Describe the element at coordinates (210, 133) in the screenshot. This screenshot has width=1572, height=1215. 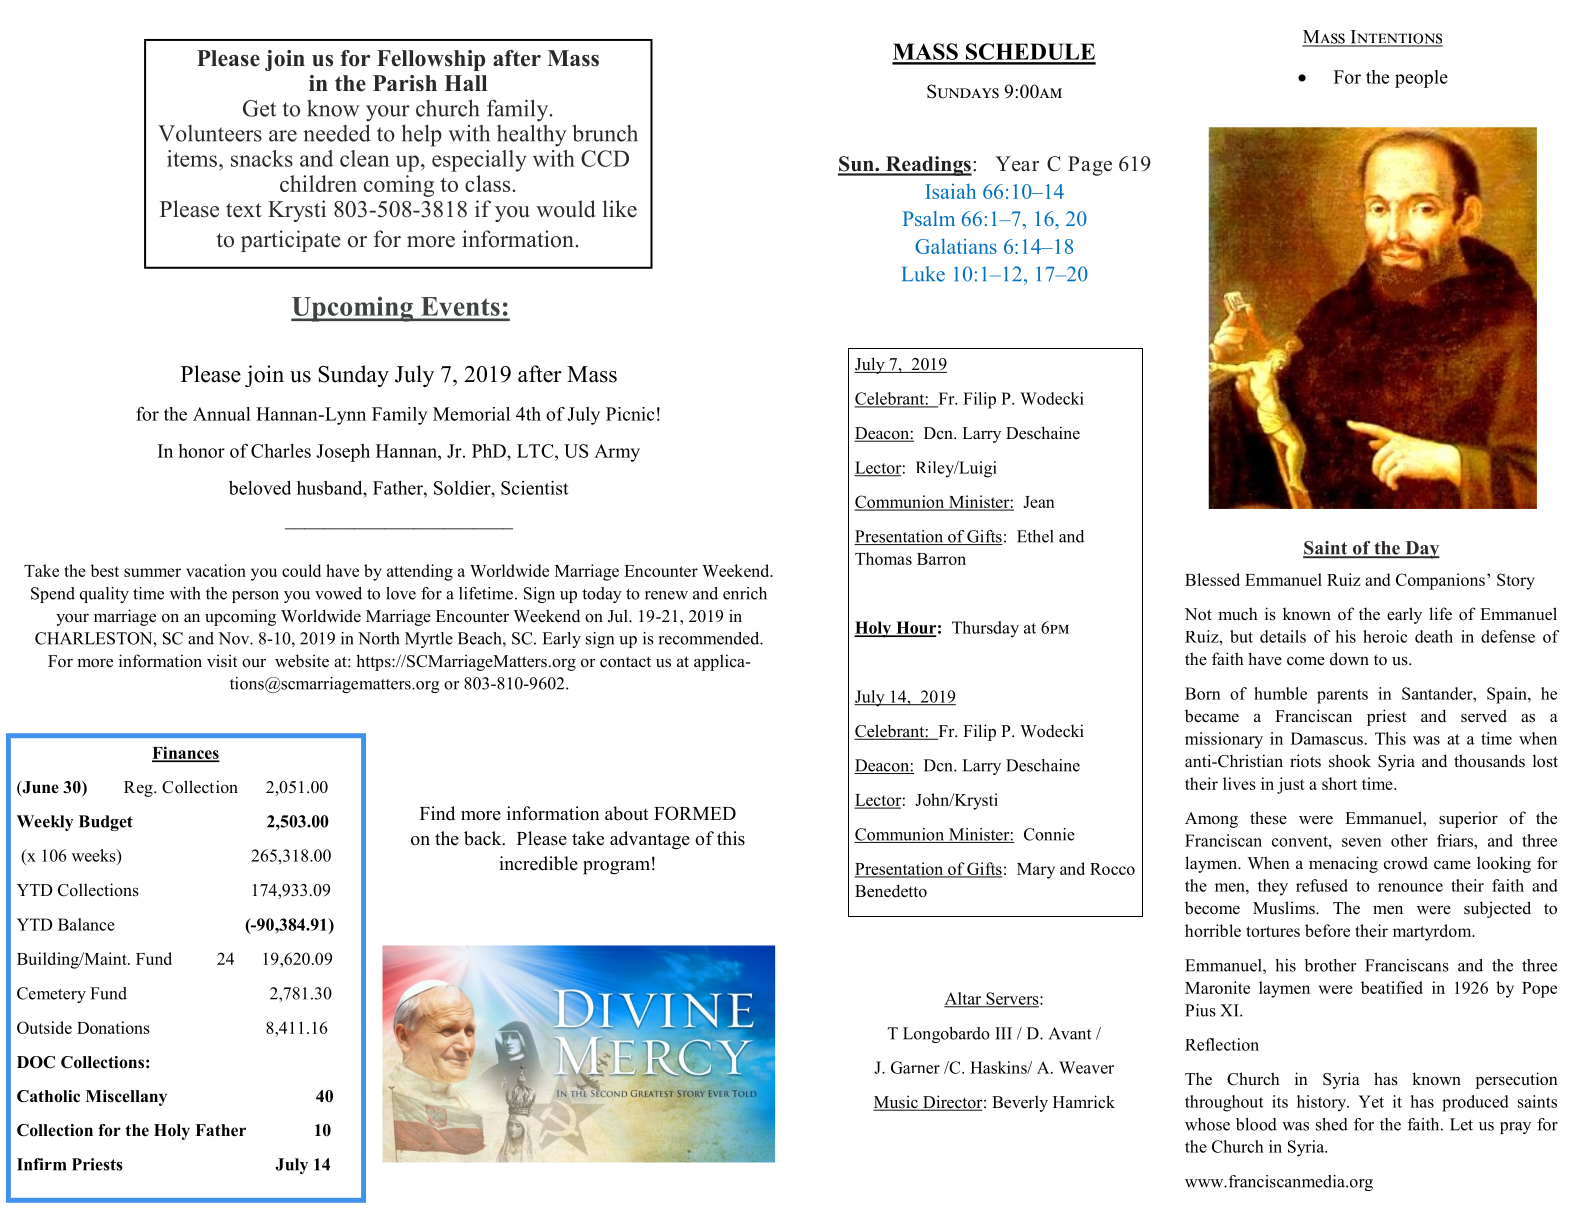
I see `Volunteers` at that location.
